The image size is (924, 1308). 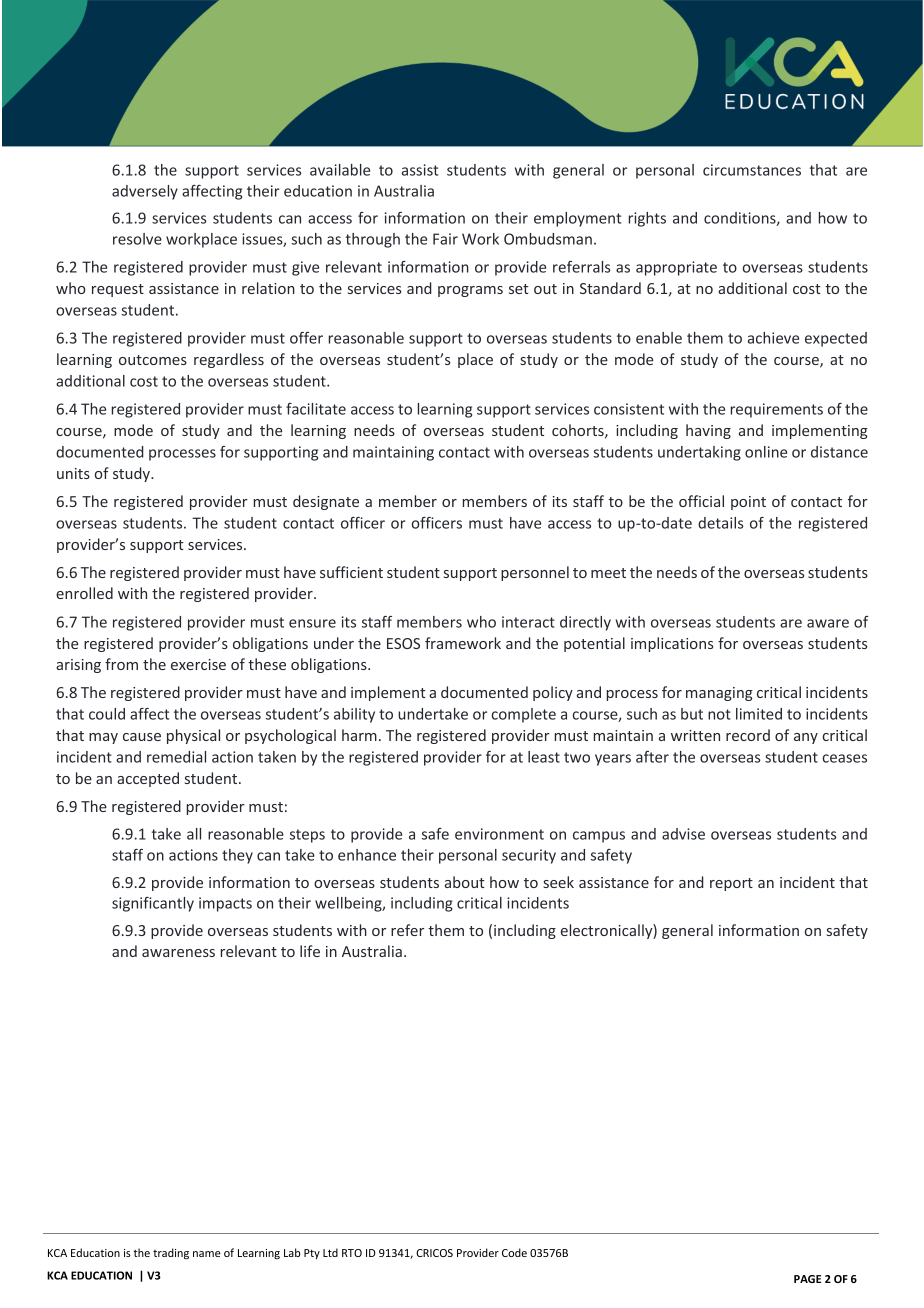 What do you see at coordinates (153, 360) in the image?
I see `outcomes` at bounding box center [153, 360].
